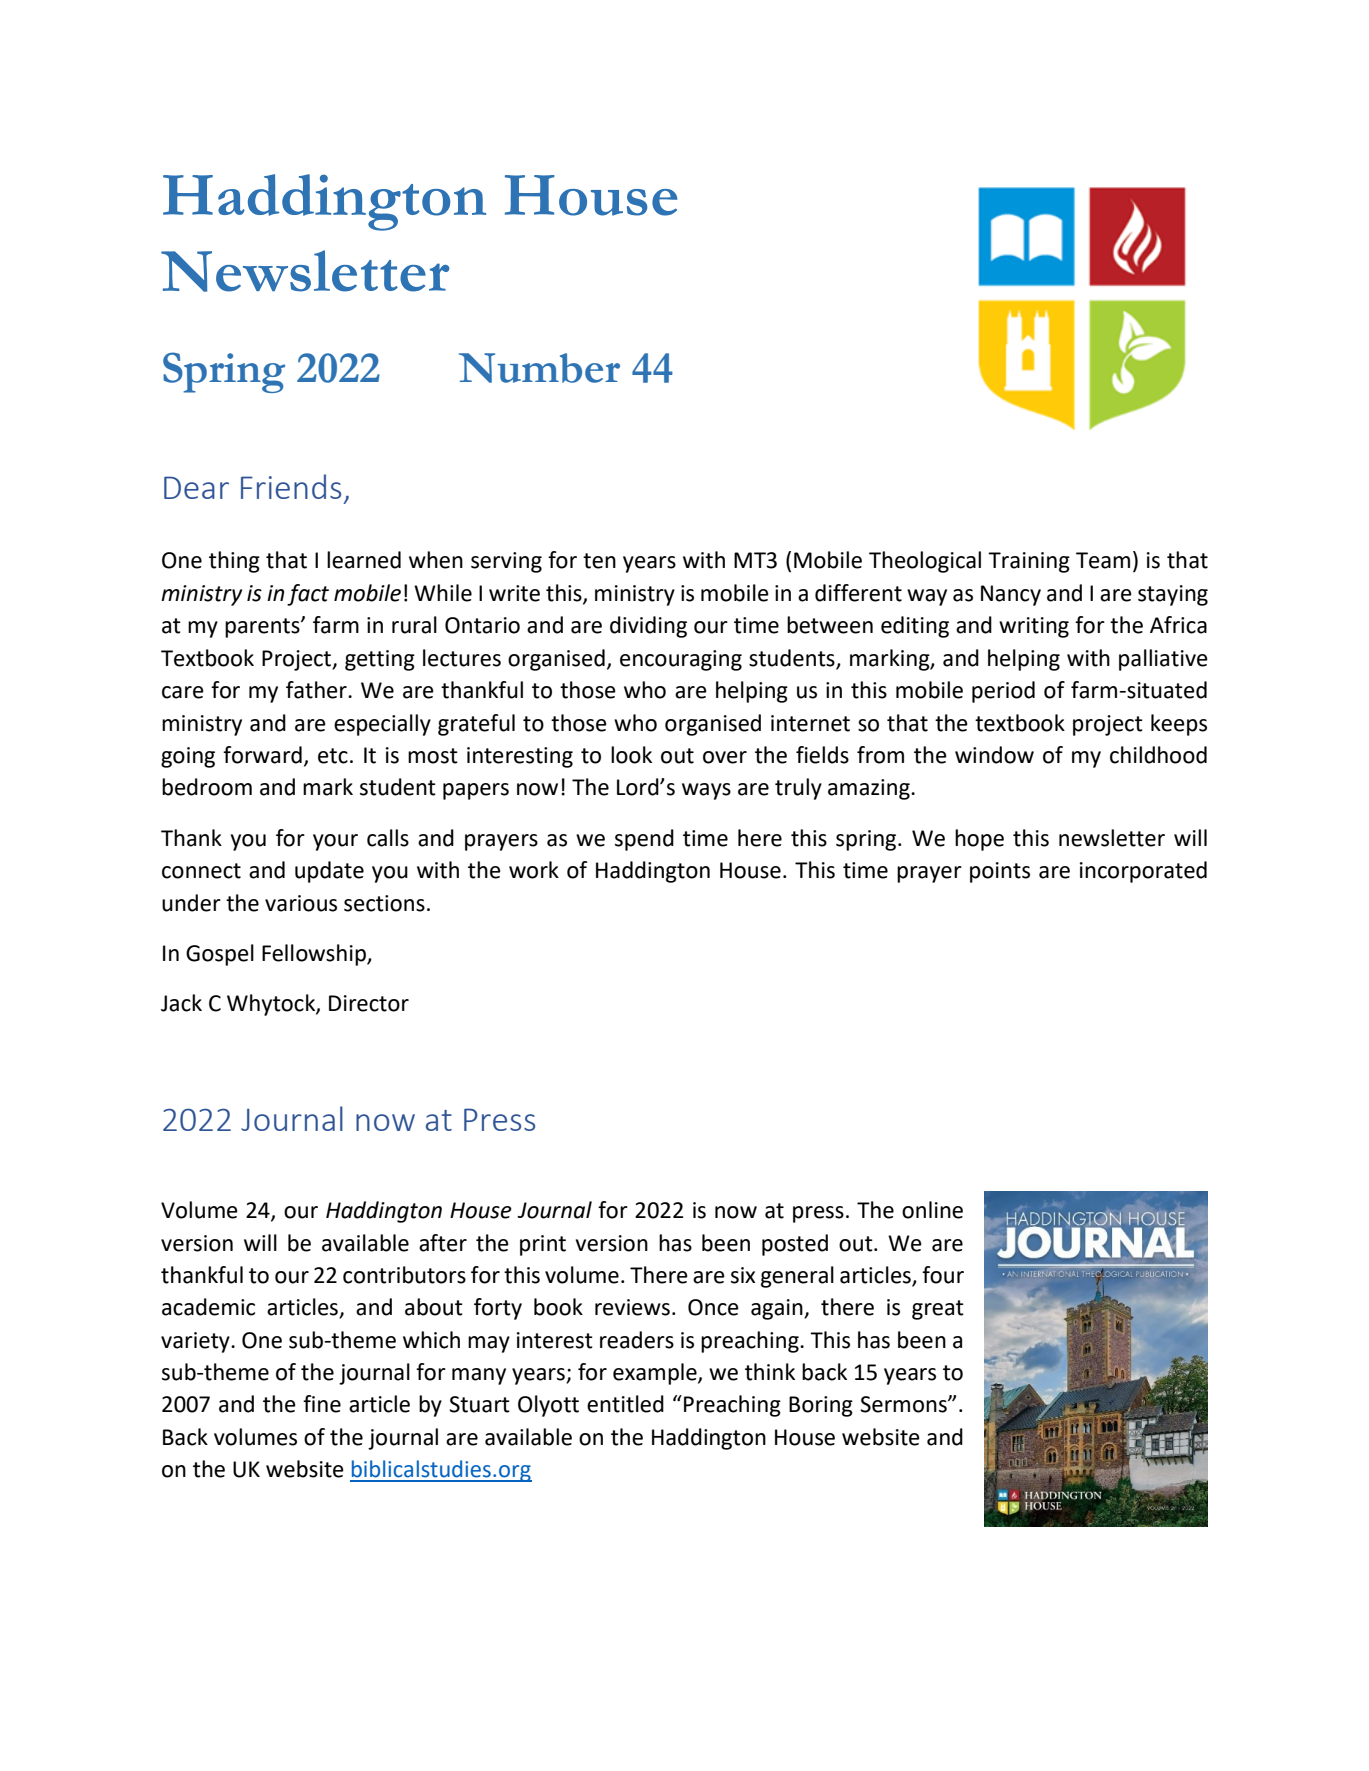  What do you see at coordinates (644, 840) in the screenshot?
I see `spend` at bounding box center [644, 840].
